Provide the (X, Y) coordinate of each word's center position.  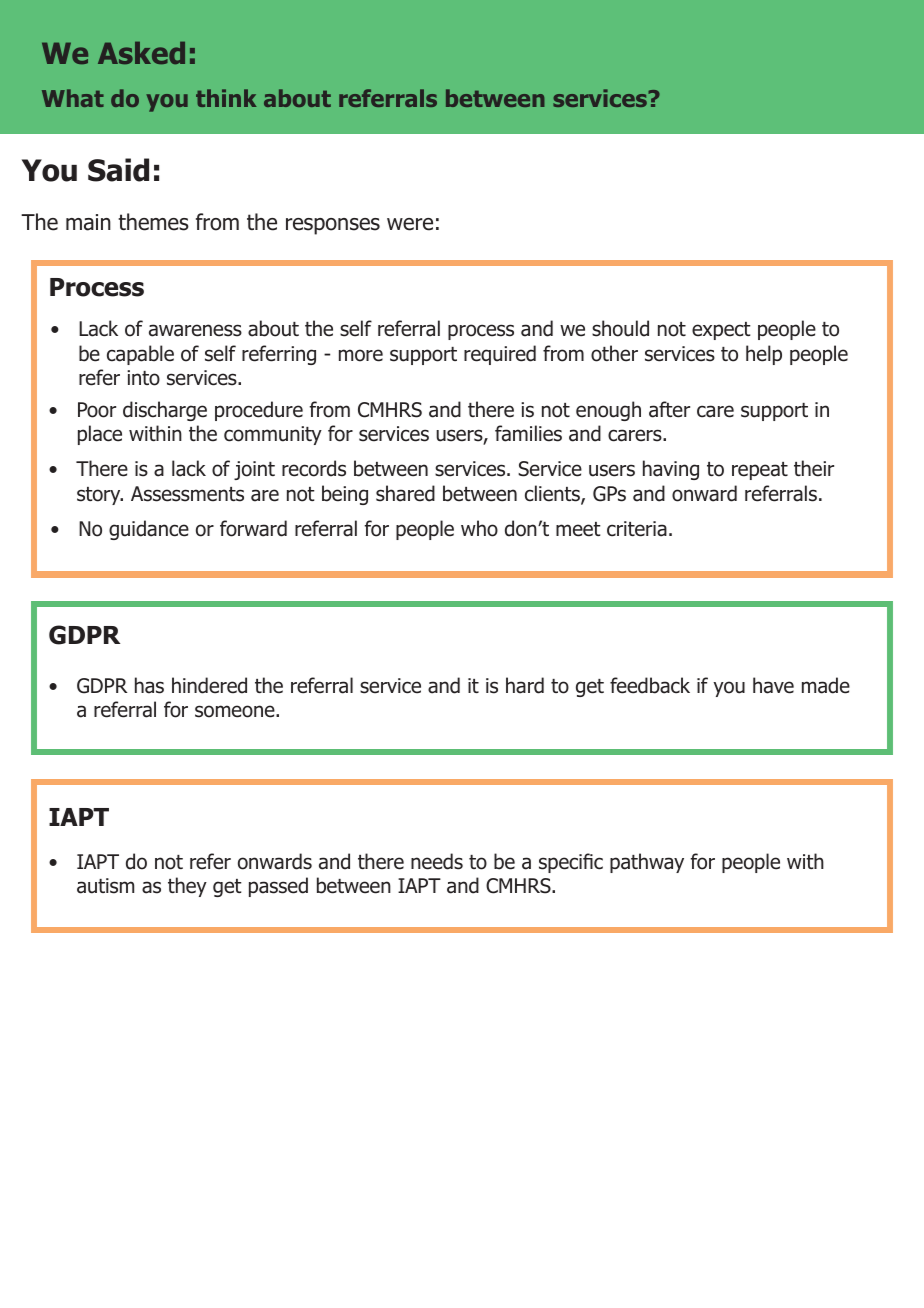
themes (153, 222)
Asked (141, 53)
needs (437, 861)
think (226, 98)
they (187, 887)
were (410, 224)
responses (333, 226)
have (773, 685)
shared (405, 493)
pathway (647, 863)
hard (525, 685)
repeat (760, 471)
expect (721, 331)
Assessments (187, 494)
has (149, 685)
